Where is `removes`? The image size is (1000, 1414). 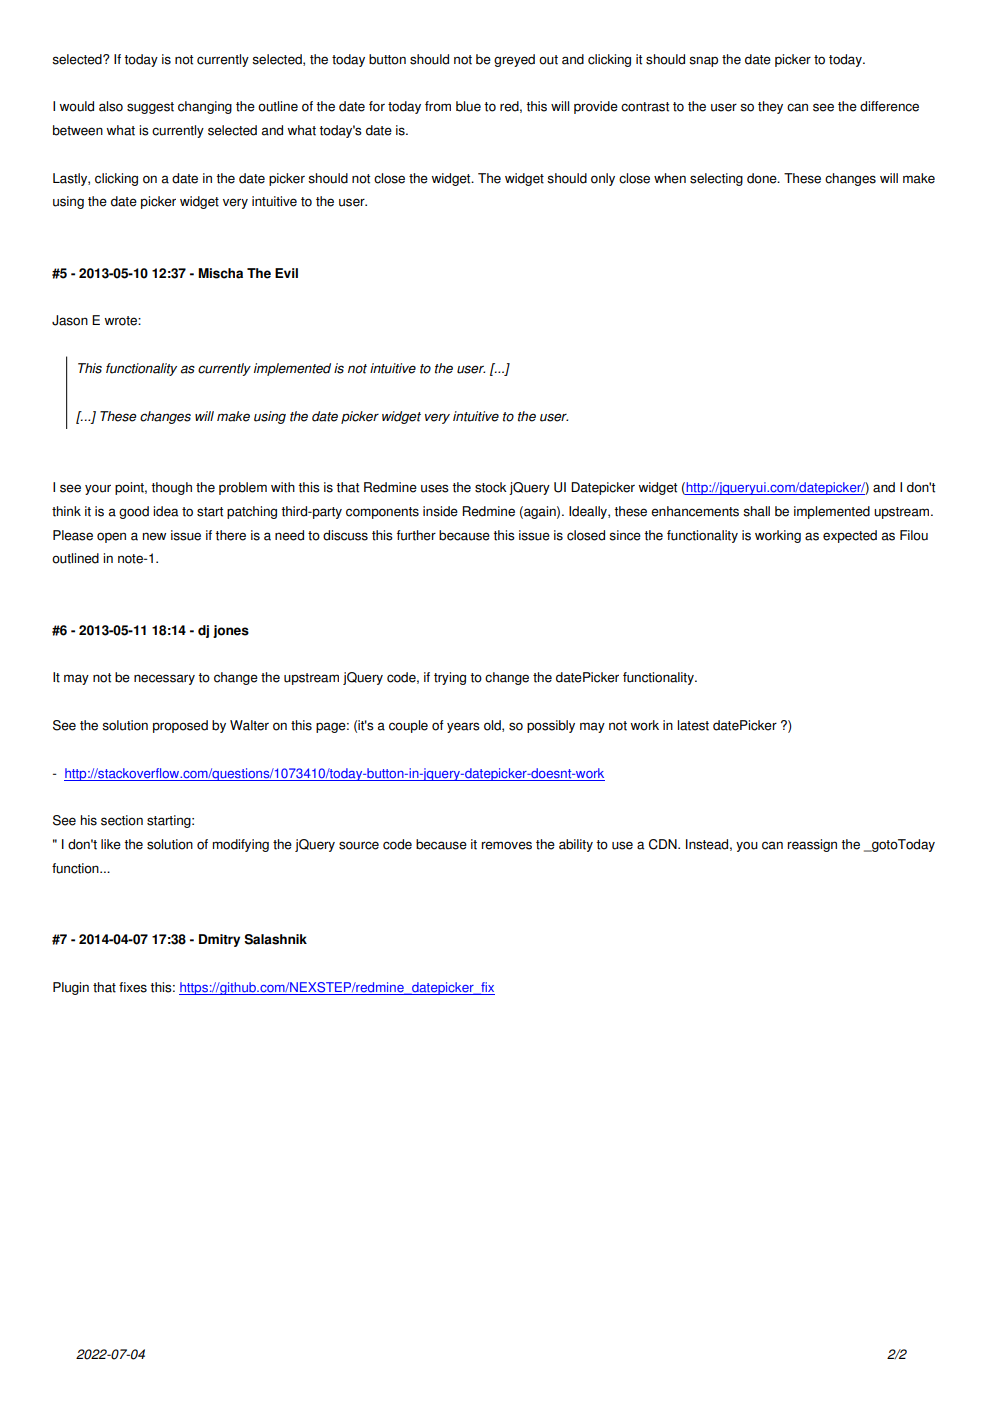
removes is located at coordinates (506, 845).
